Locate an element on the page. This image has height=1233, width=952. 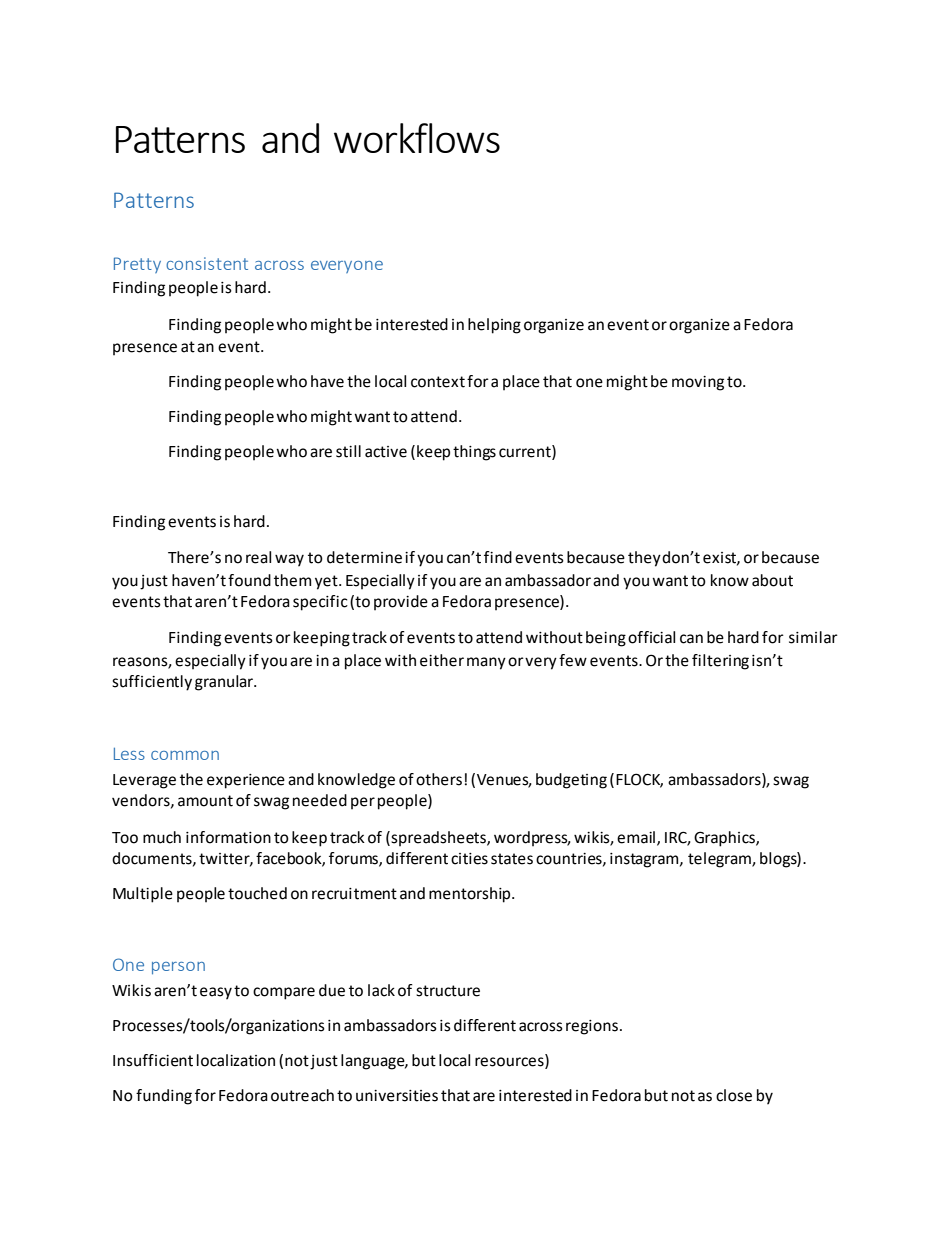
common is located at coordinates (185, 755).
